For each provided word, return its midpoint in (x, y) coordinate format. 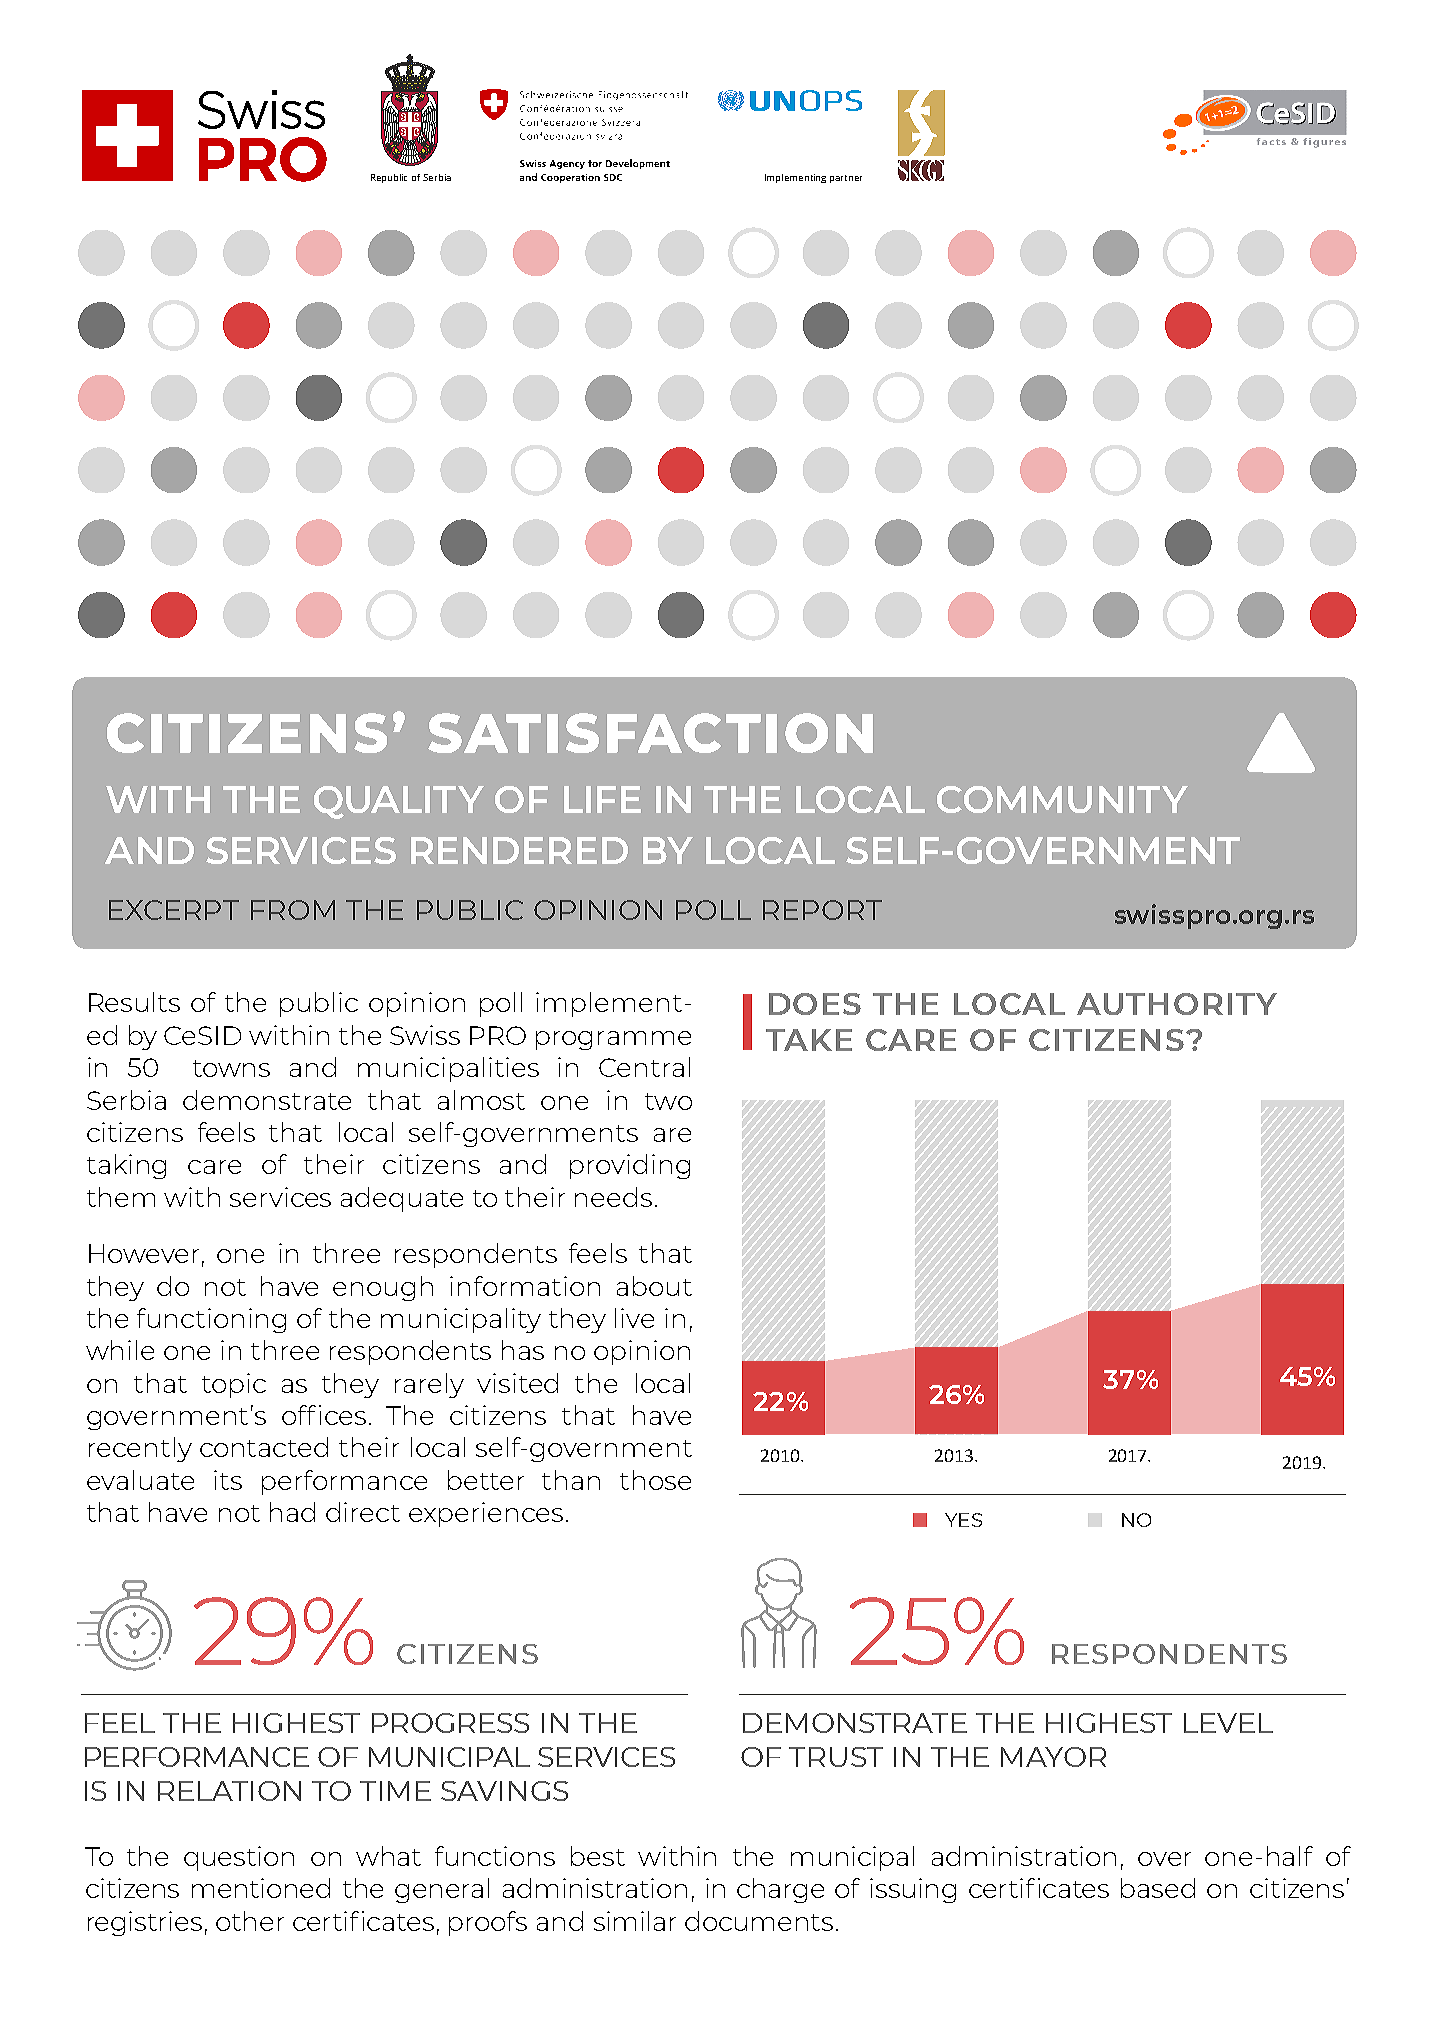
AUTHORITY (1177, 1004)
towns (231, 1068)
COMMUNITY (1062, 799)
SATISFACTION (650, 733)
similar (635, 1921)
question (239, 1858)
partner (846, 179)
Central (644, 1067)
